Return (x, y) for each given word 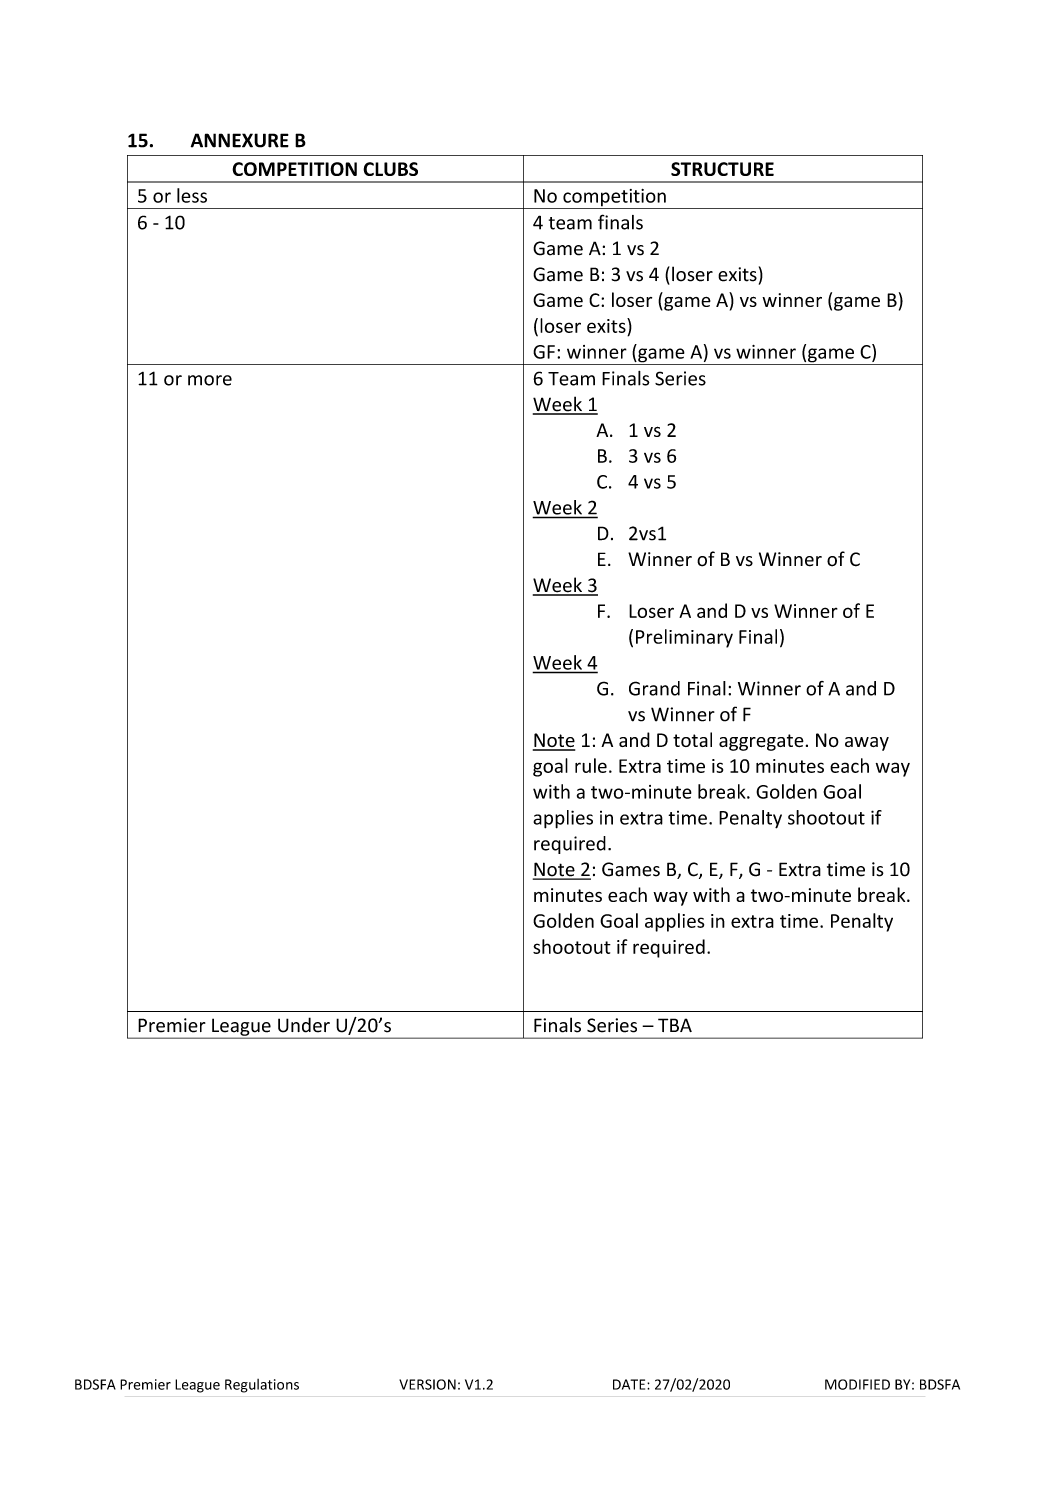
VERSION (427, 1384)
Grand (654, 688)
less (192, 195)
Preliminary (684, 638)
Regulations (262, 1386)
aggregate (761, 742)
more (210, 380)
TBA (675, 1025)
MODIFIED (857, 1384)
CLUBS (390, 169)
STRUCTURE (722, 169)
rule (591, 765)
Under (304, 1025)
